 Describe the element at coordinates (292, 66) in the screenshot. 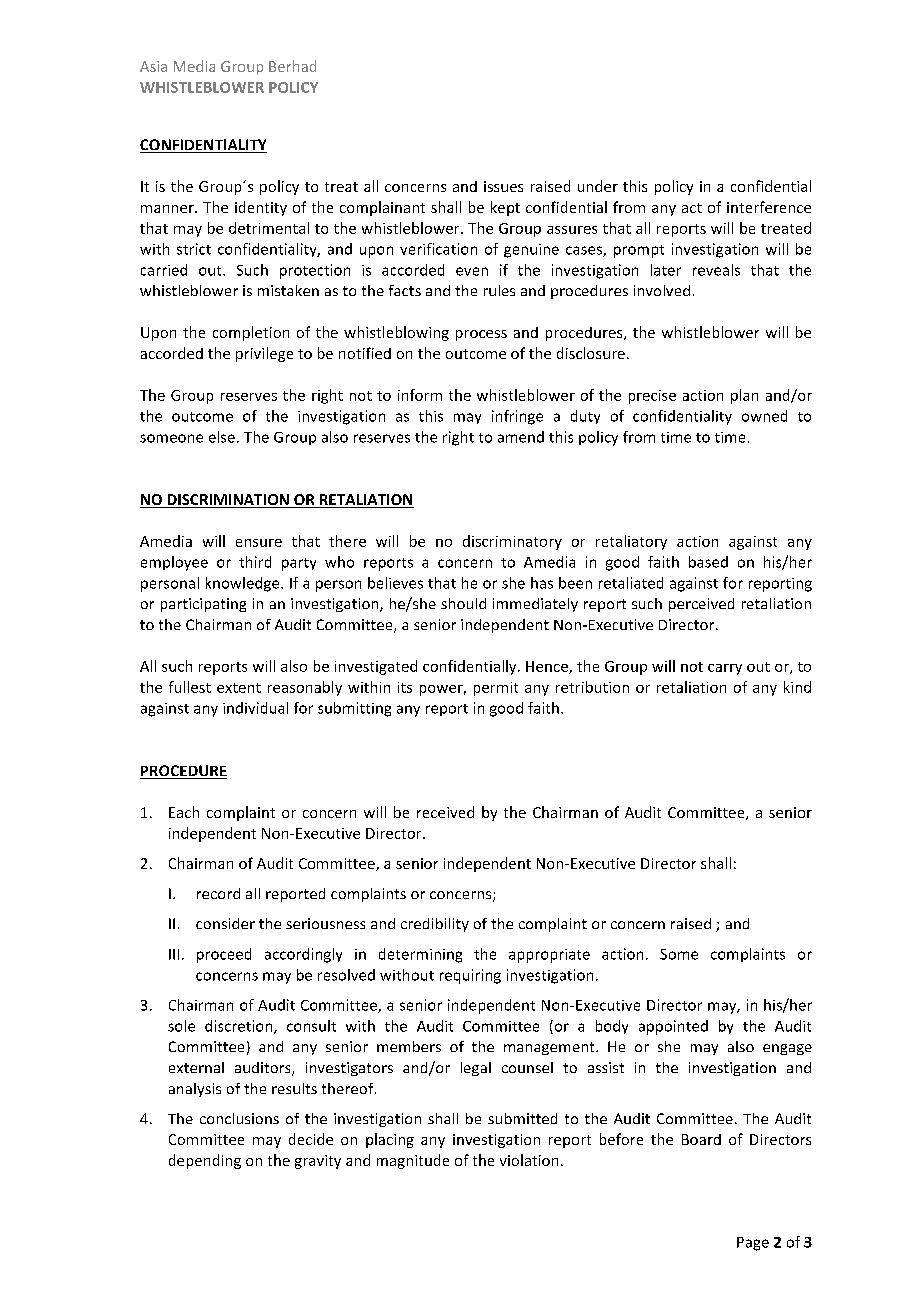

I see `Berhad` at that location.
